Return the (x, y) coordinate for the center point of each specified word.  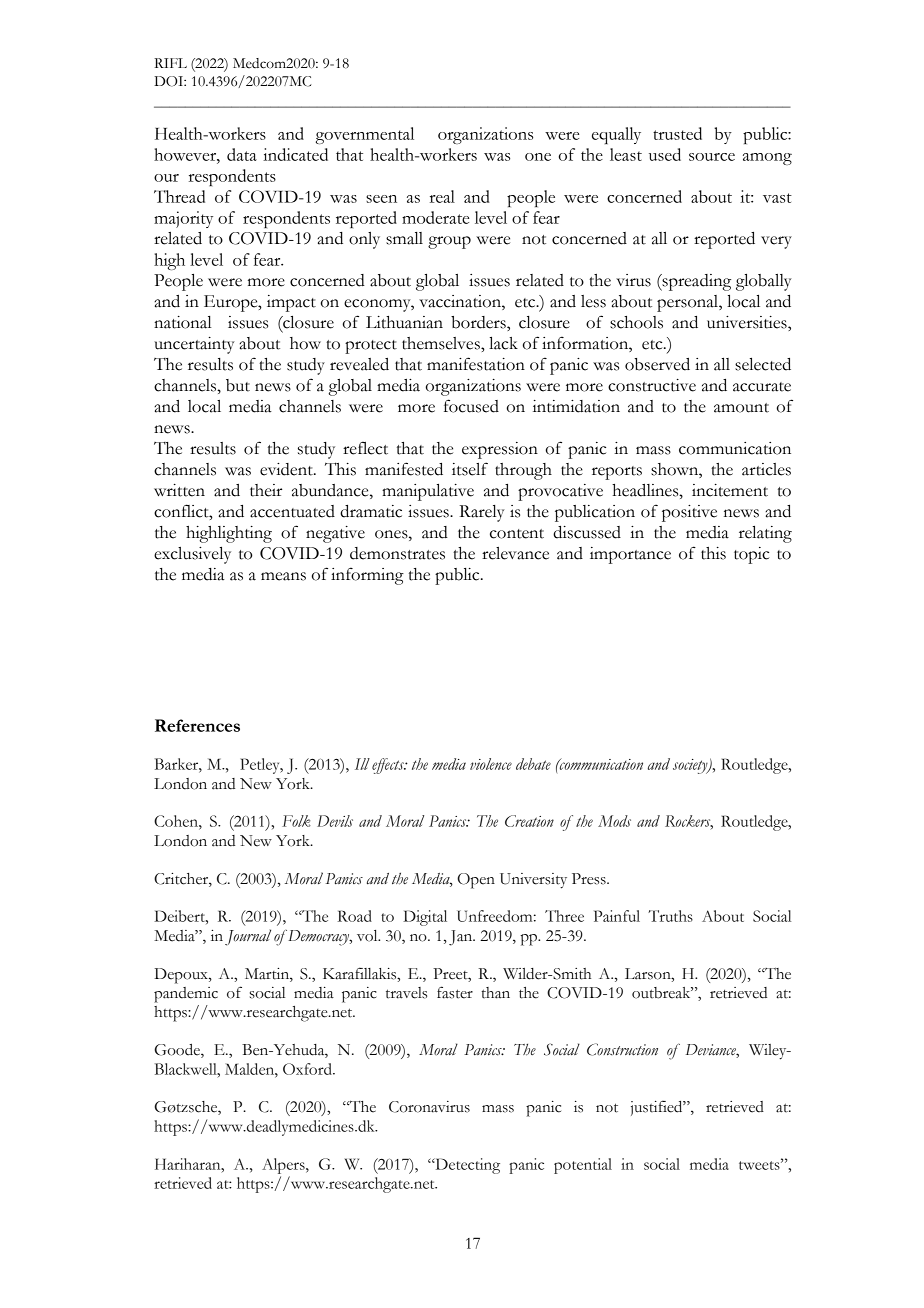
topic (751, 555)
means (283, 576)
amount (741, 408)
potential (583, 1166)
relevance (515, 553)
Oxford (308, 1069)
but (238, 385)
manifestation (476, 364)
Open (476, 881)
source (712, 157)
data (242, 154)
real (442, 196)
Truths (670, 916)
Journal (248, 937)
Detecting (466, 1166)
